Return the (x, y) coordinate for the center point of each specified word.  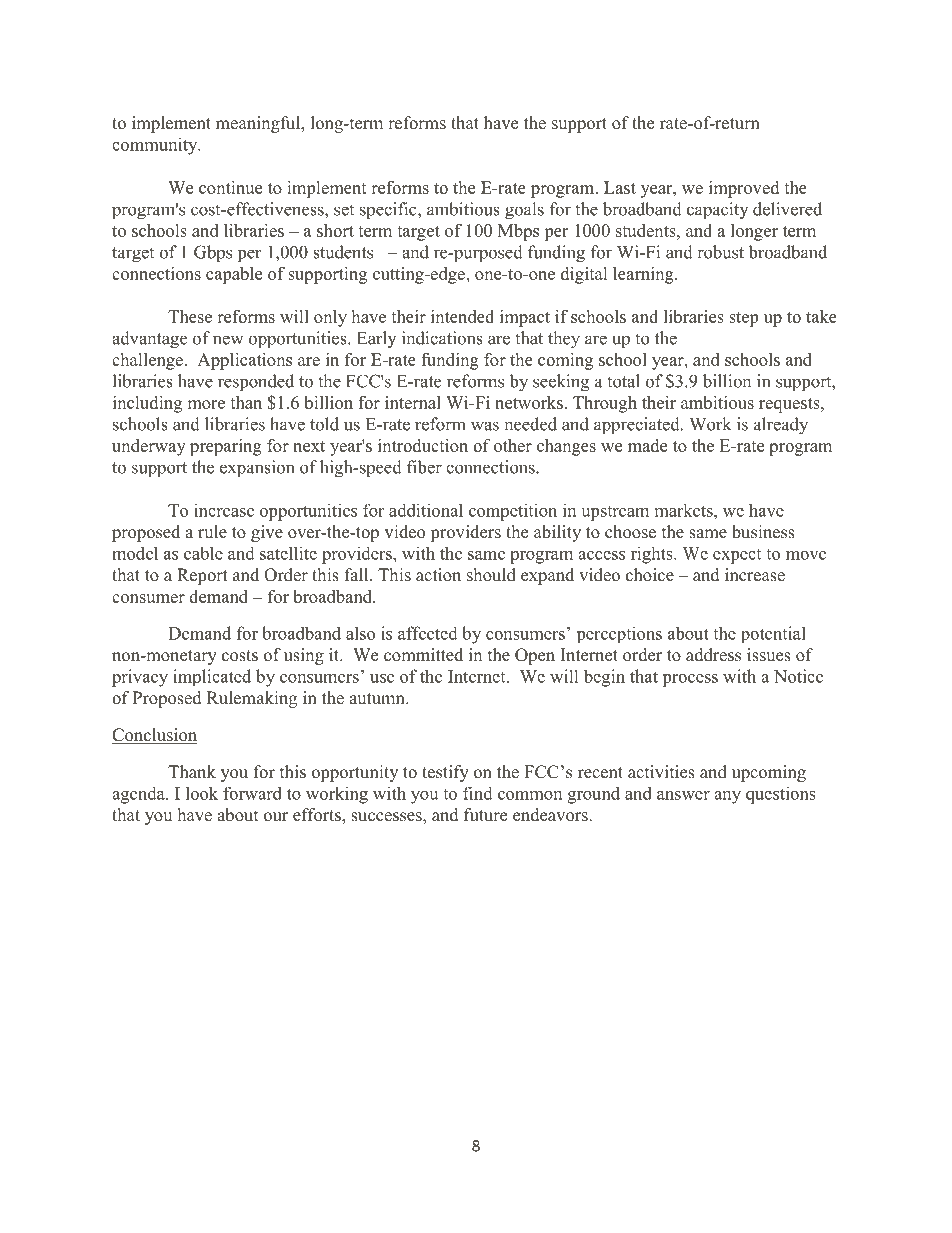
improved (744, 189)
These (190, 316)
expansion (257, 469)
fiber (424, 467)
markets (685, 510)
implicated (212, 677)
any (727, 797)
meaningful (259, 124)
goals (524, 211)
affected (428, 633)
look (202, 793)
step (743, 319)
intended (462, 316)
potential (773, 634)
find (478, 793)
